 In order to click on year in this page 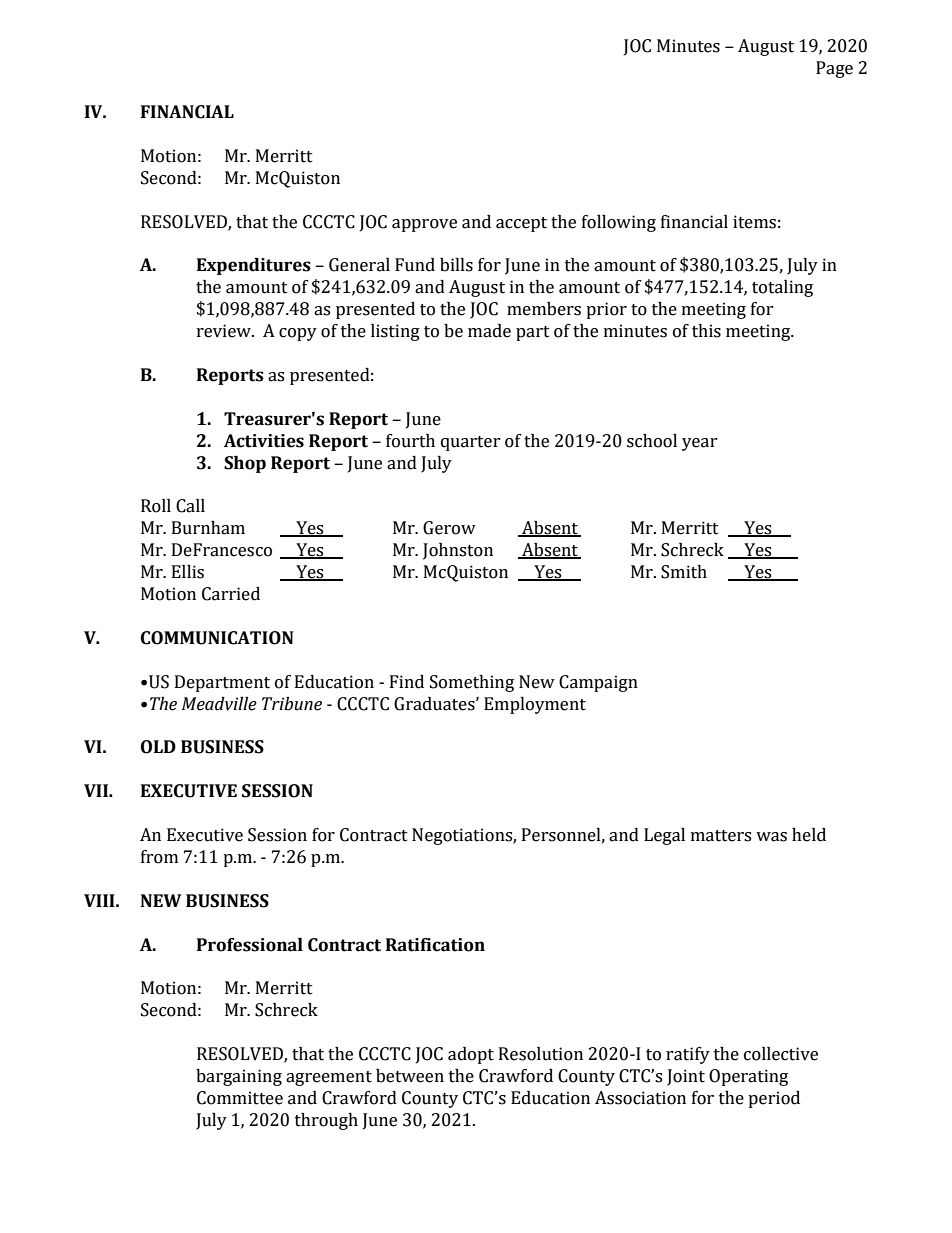, I will do `click(700, 444)`.
